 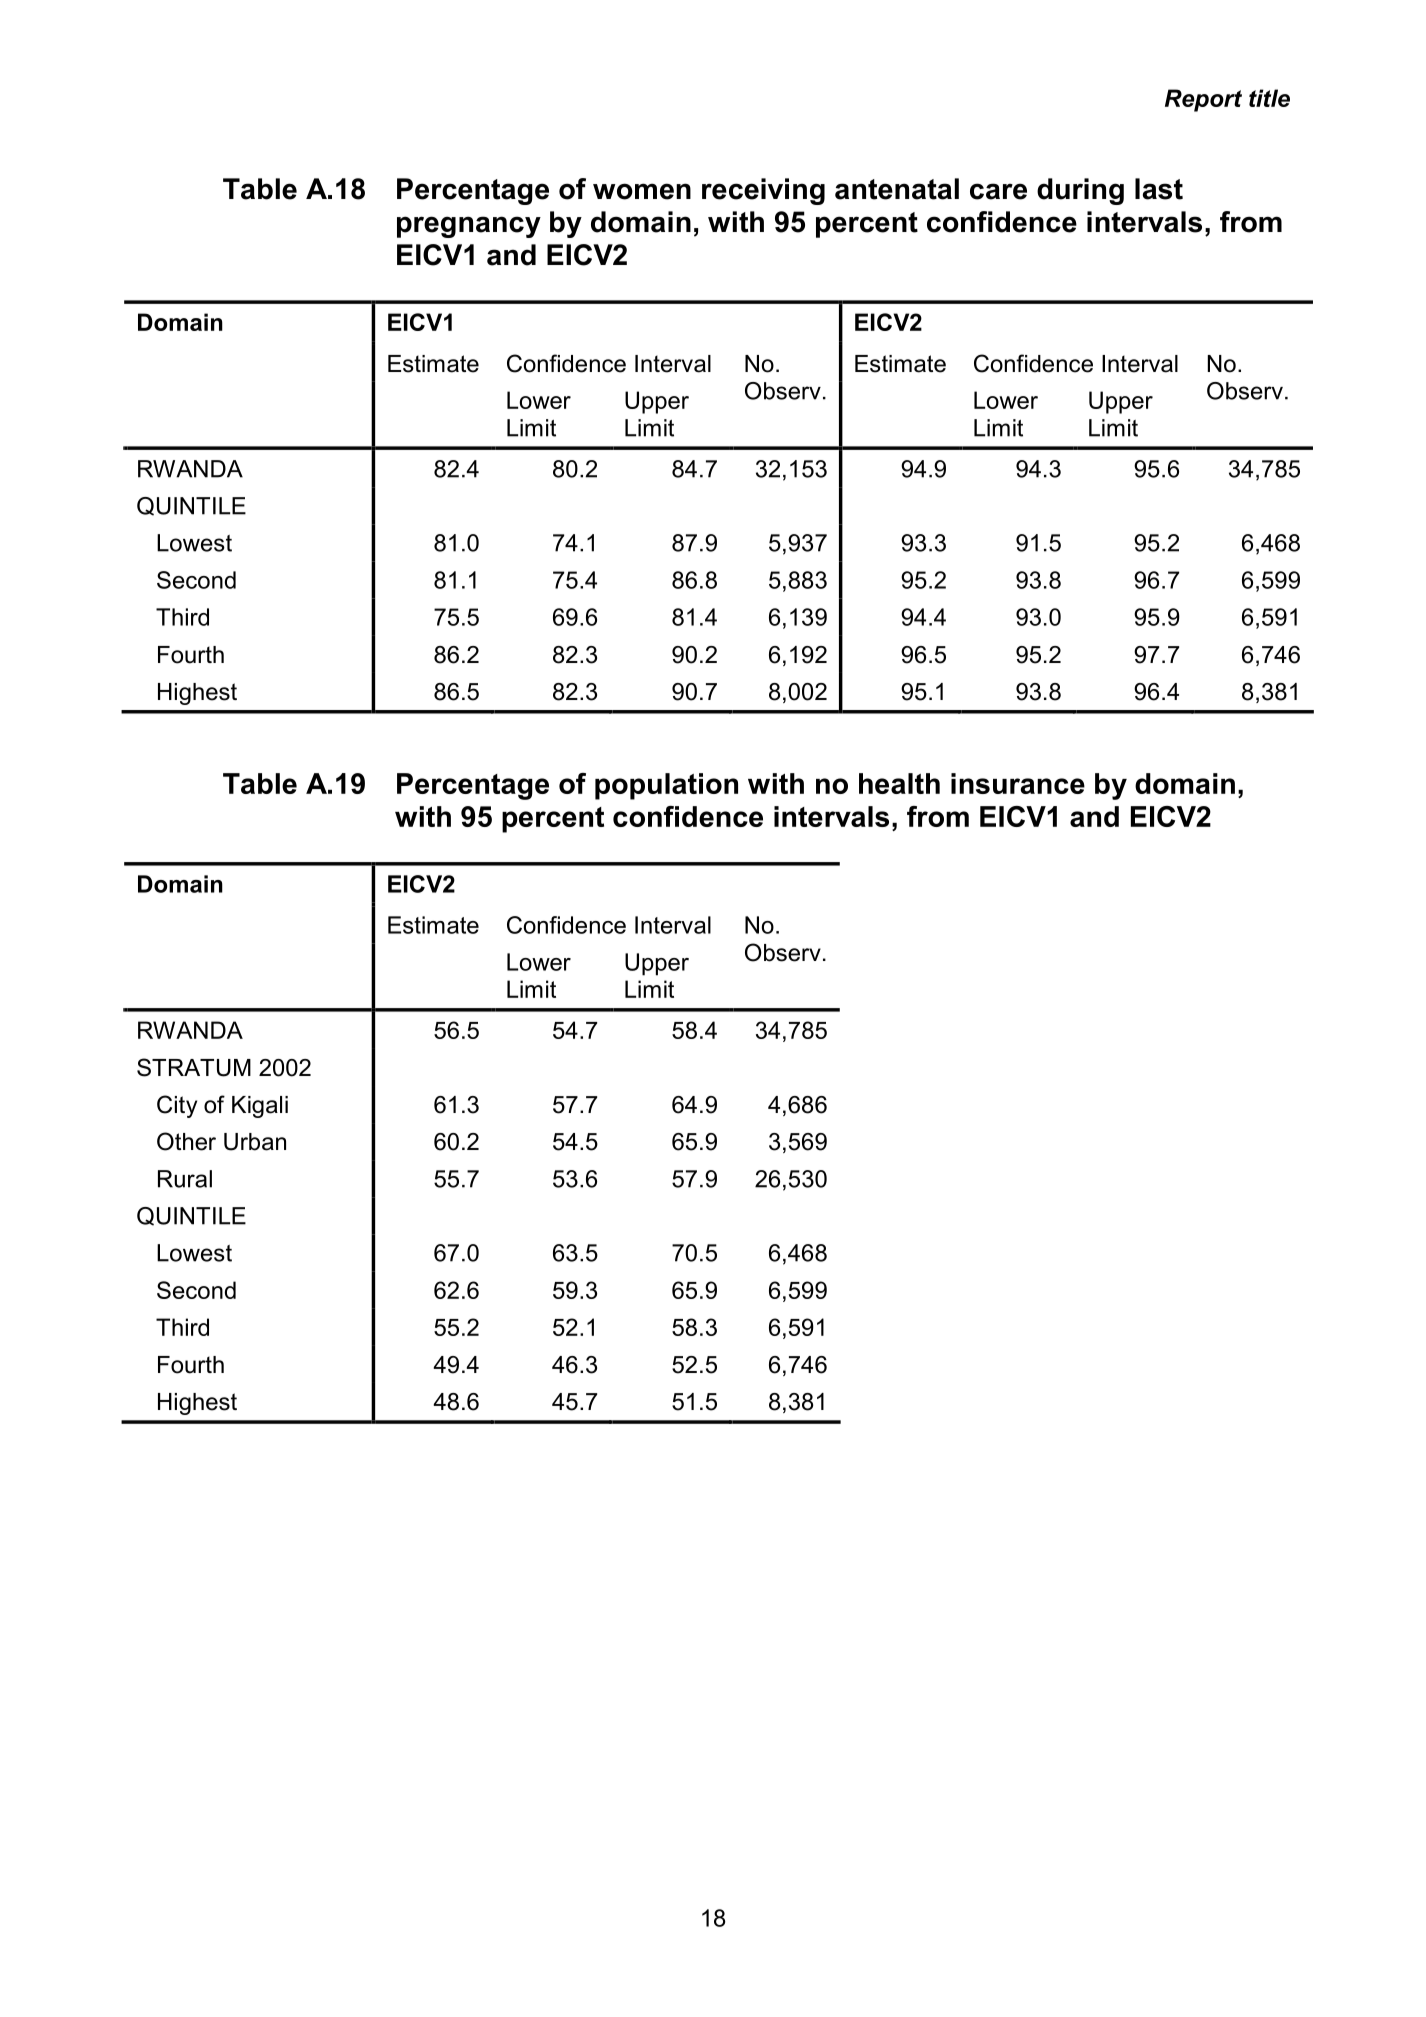 I want to click on insurance, so click(x=1018, y=783).
